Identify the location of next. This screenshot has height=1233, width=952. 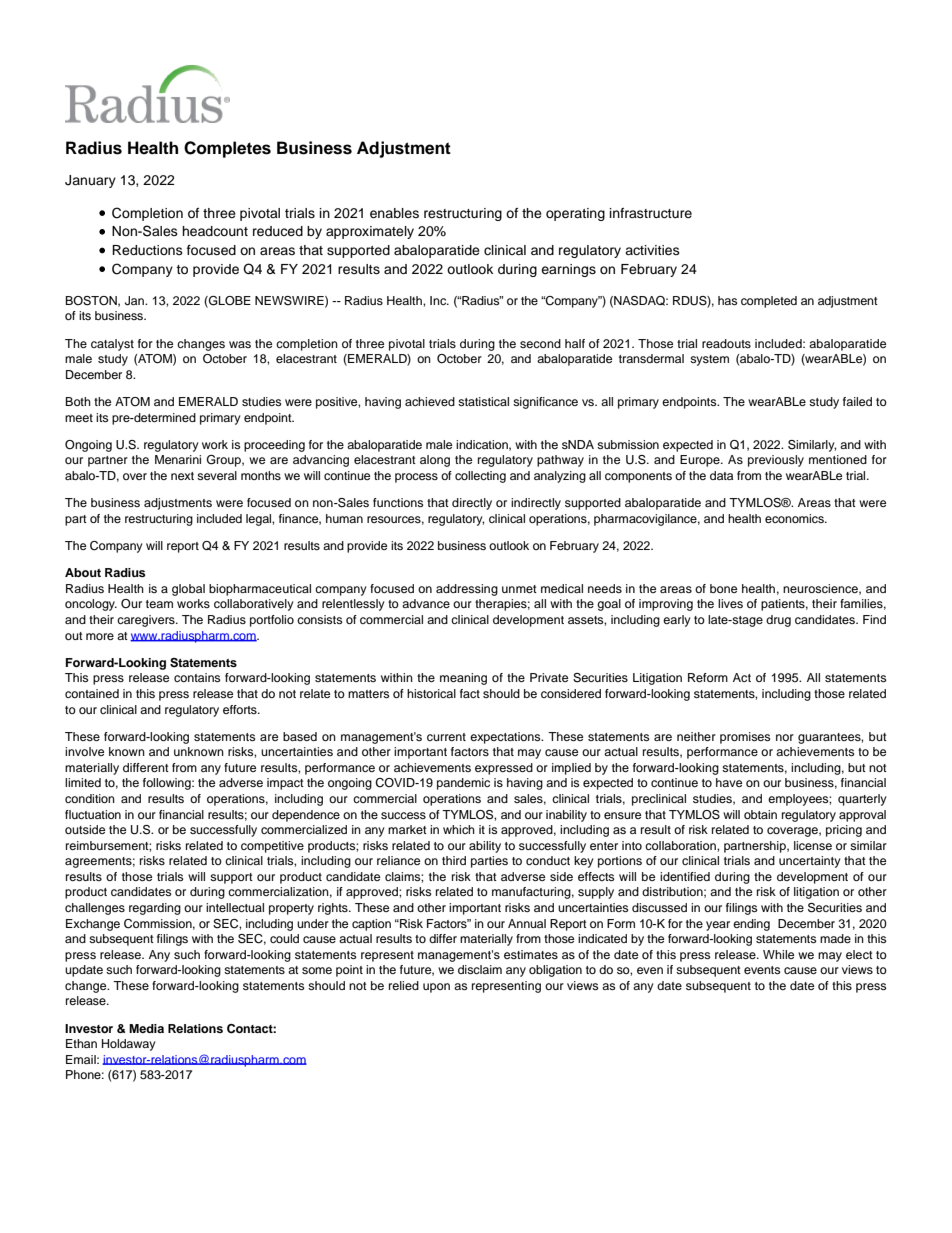
(182, 476).
